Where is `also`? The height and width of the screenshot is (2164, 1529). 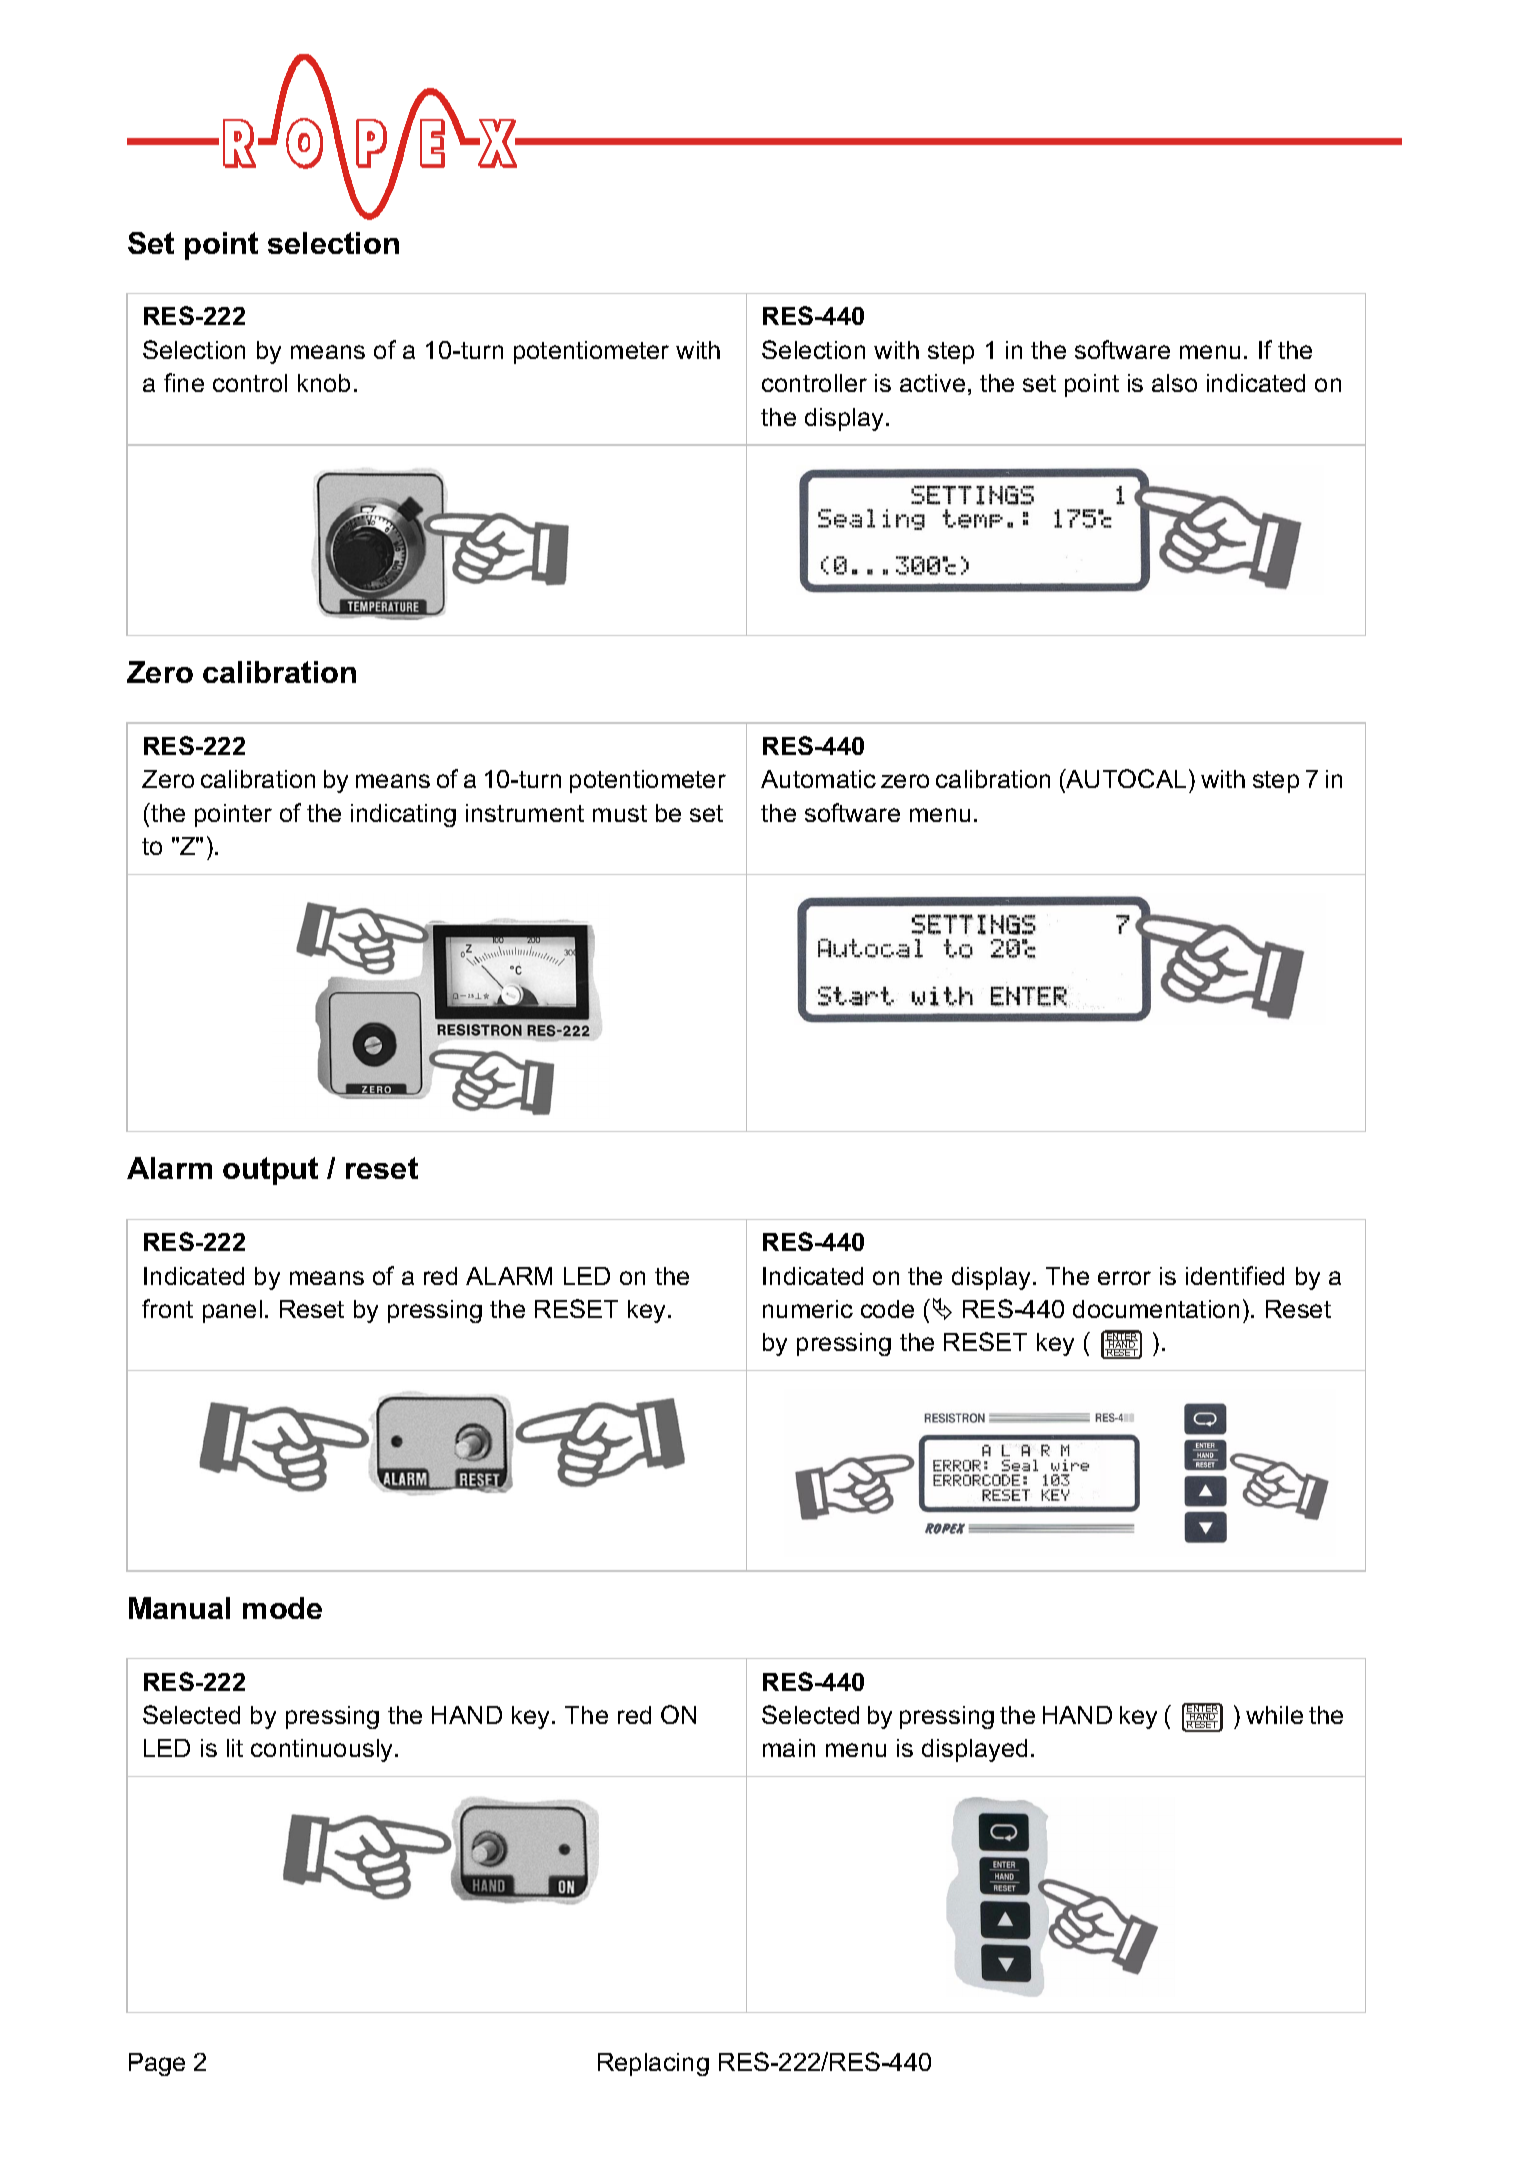
also is located at coordinates (1174, 383).
